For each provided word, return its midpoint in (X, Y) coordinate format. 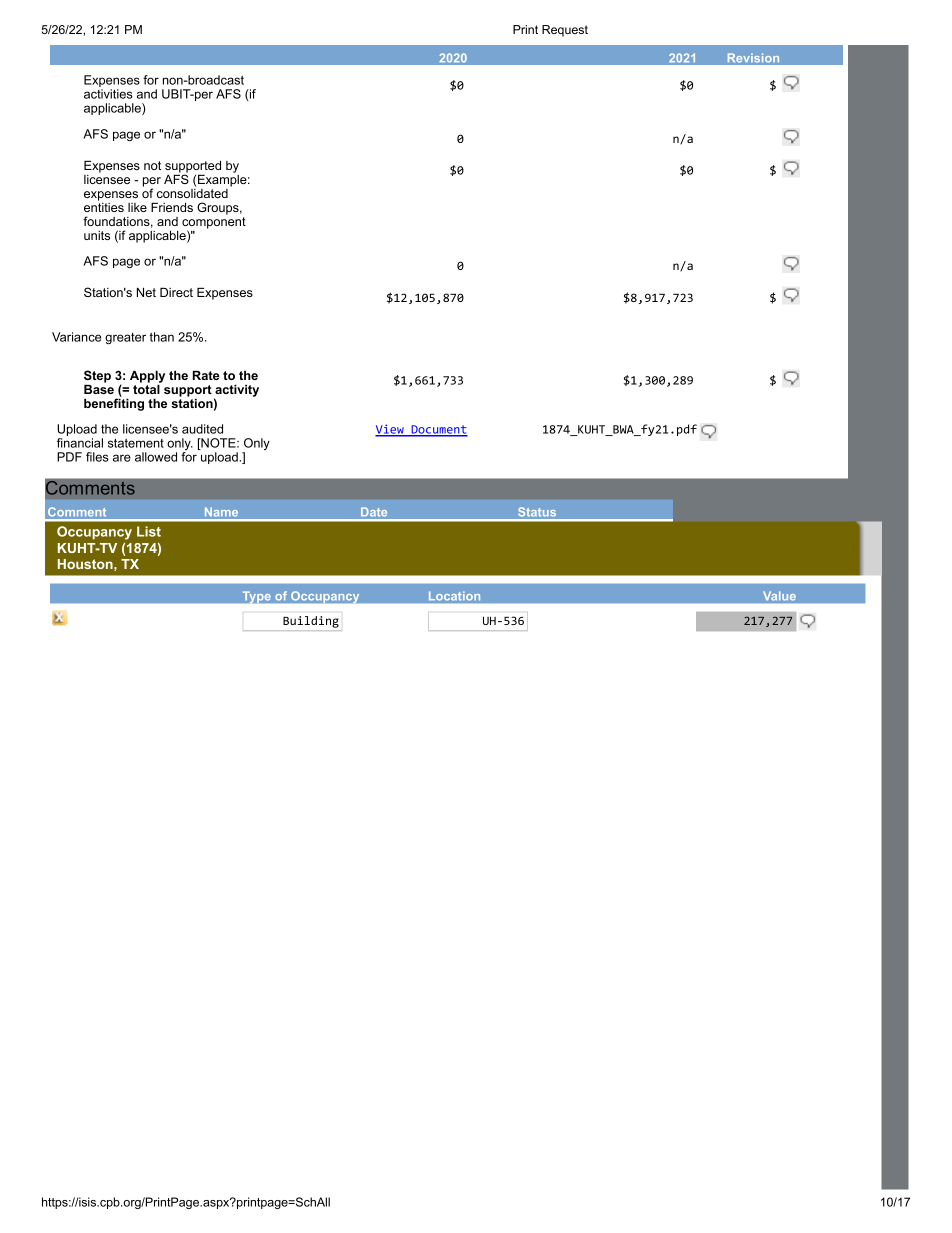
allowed (156, 457)
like (137, 207)
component (214, 224)
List (149, 531)
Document (438, 431)
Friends (172, 207)
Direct (176, 292)
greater (125, 338)
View (390, 430)
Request (565, 31)
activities (108, 94)
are (122, 458)
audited (202, 429)
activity (236, 391)
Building (311, 622)
